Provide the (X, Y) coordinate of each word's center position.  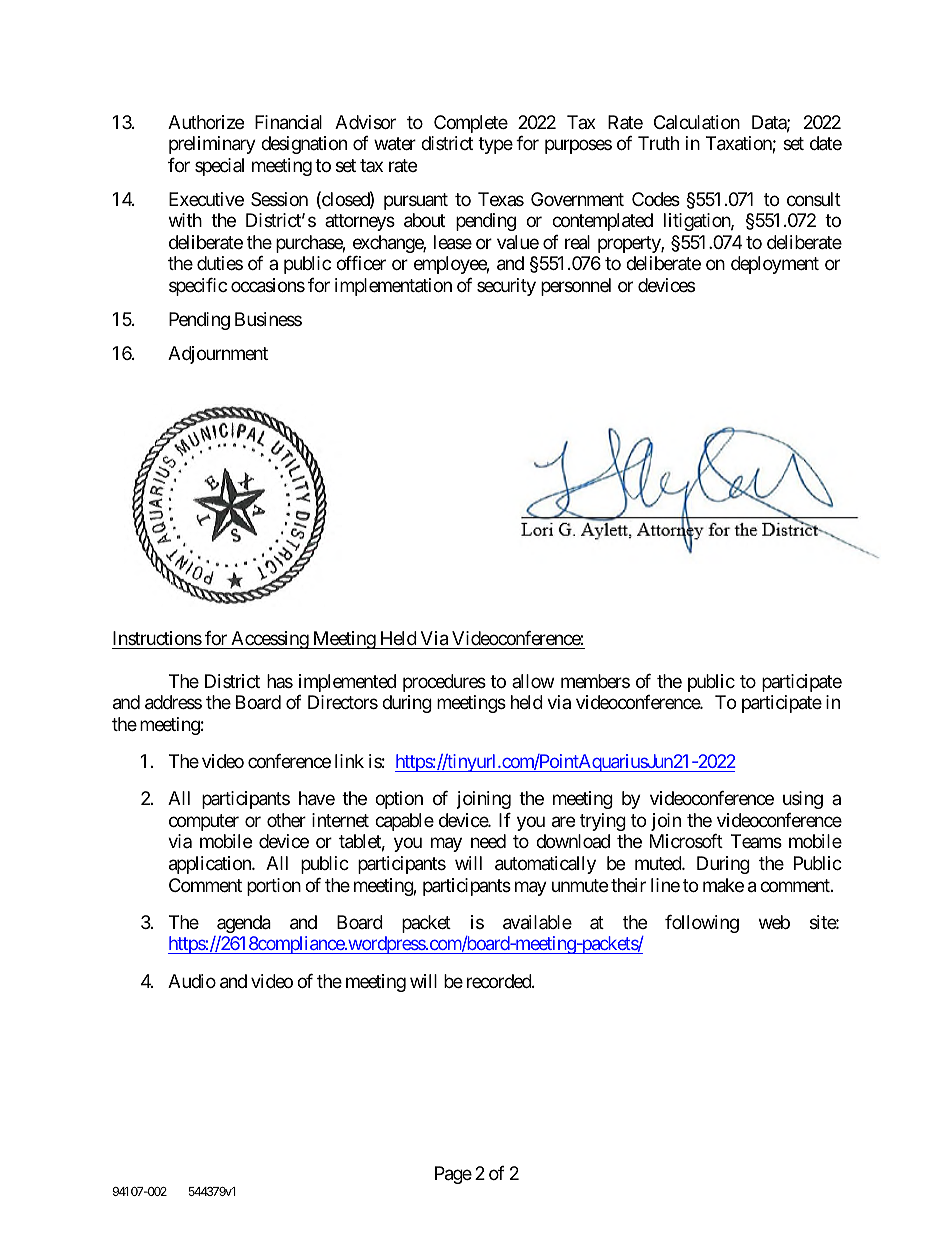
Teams (756, 841)
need (488, 841)
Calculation (697, 122)
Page (453, 1175)
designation (304, 145)
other (286, 820)
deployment (775, 265)
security (506, 287)
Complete (471, 124)
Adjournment (218, 355)
